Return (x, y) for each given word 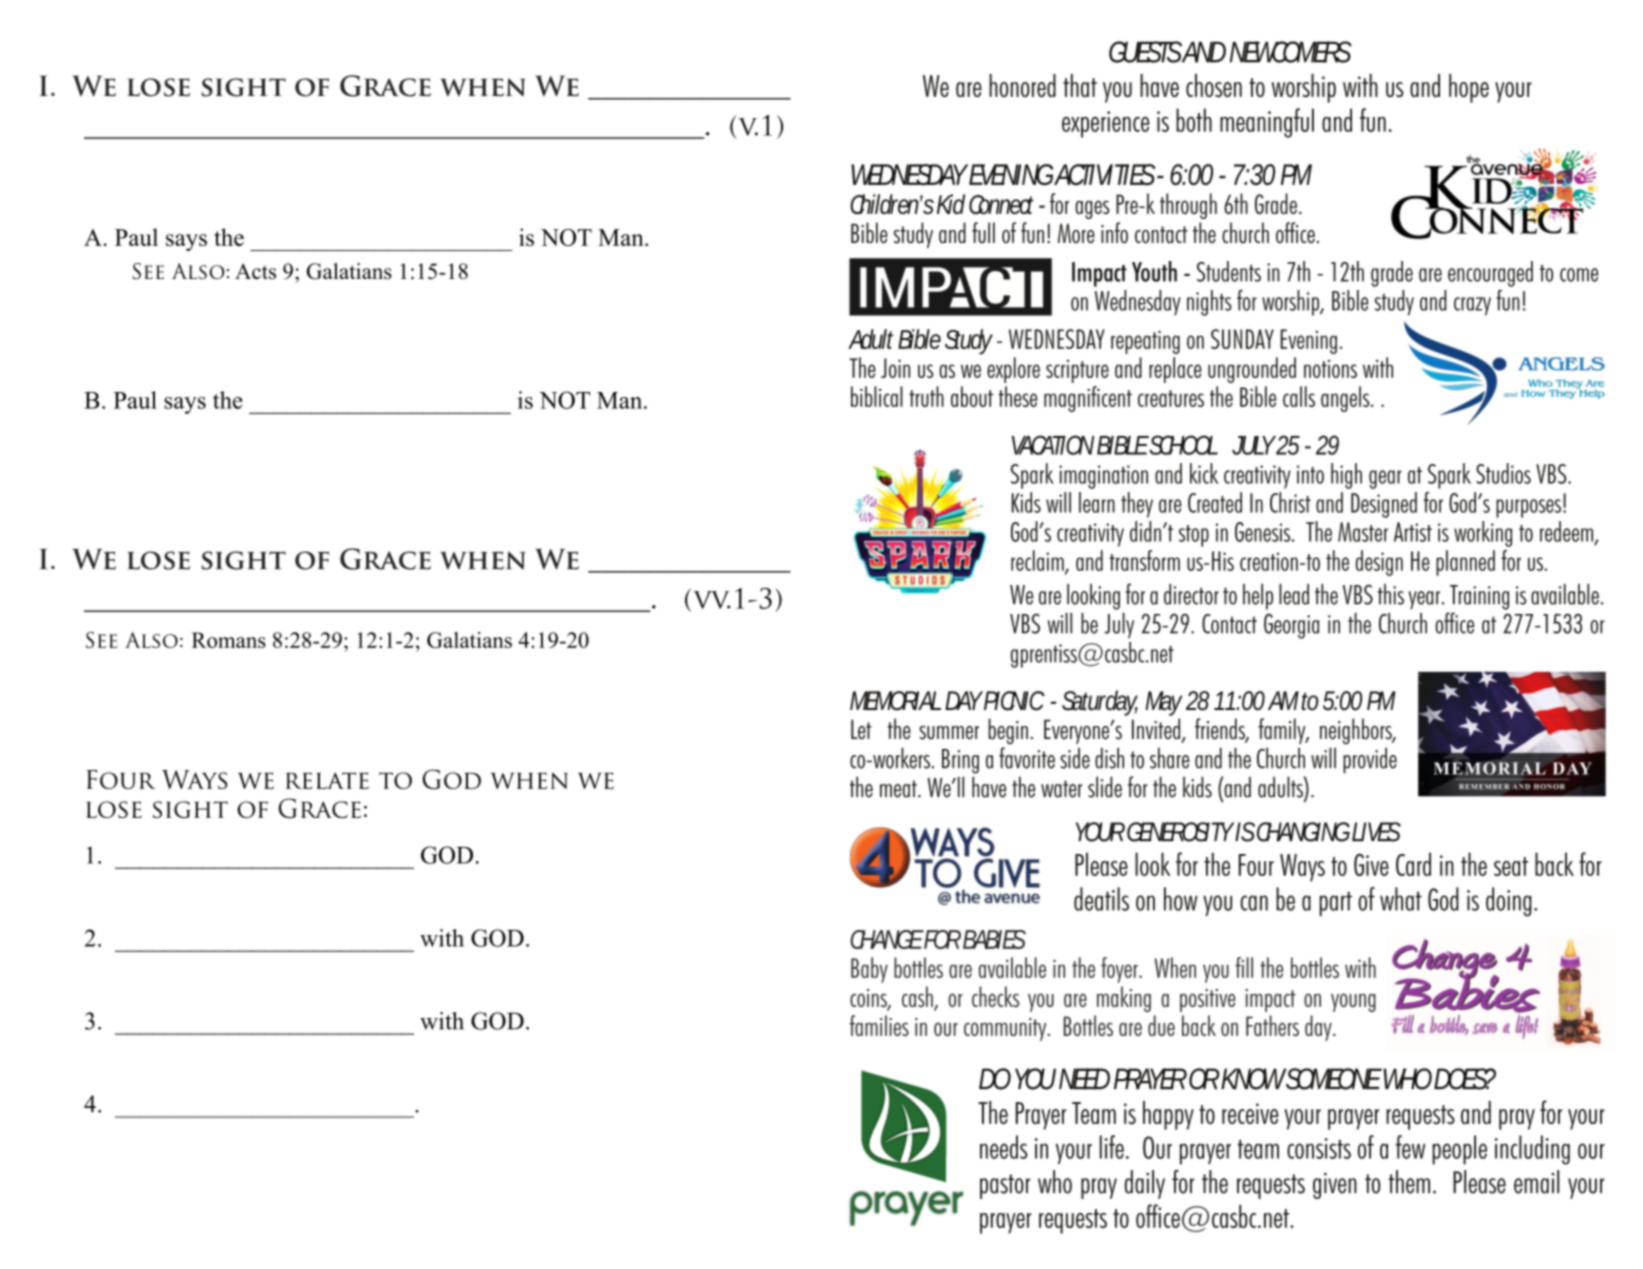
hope (1469, 88)
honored (1022, 85)
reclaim (1038, 561)
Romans (229, 640)
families (879, 1025)
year (1425, 600)
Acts (255, 271)
